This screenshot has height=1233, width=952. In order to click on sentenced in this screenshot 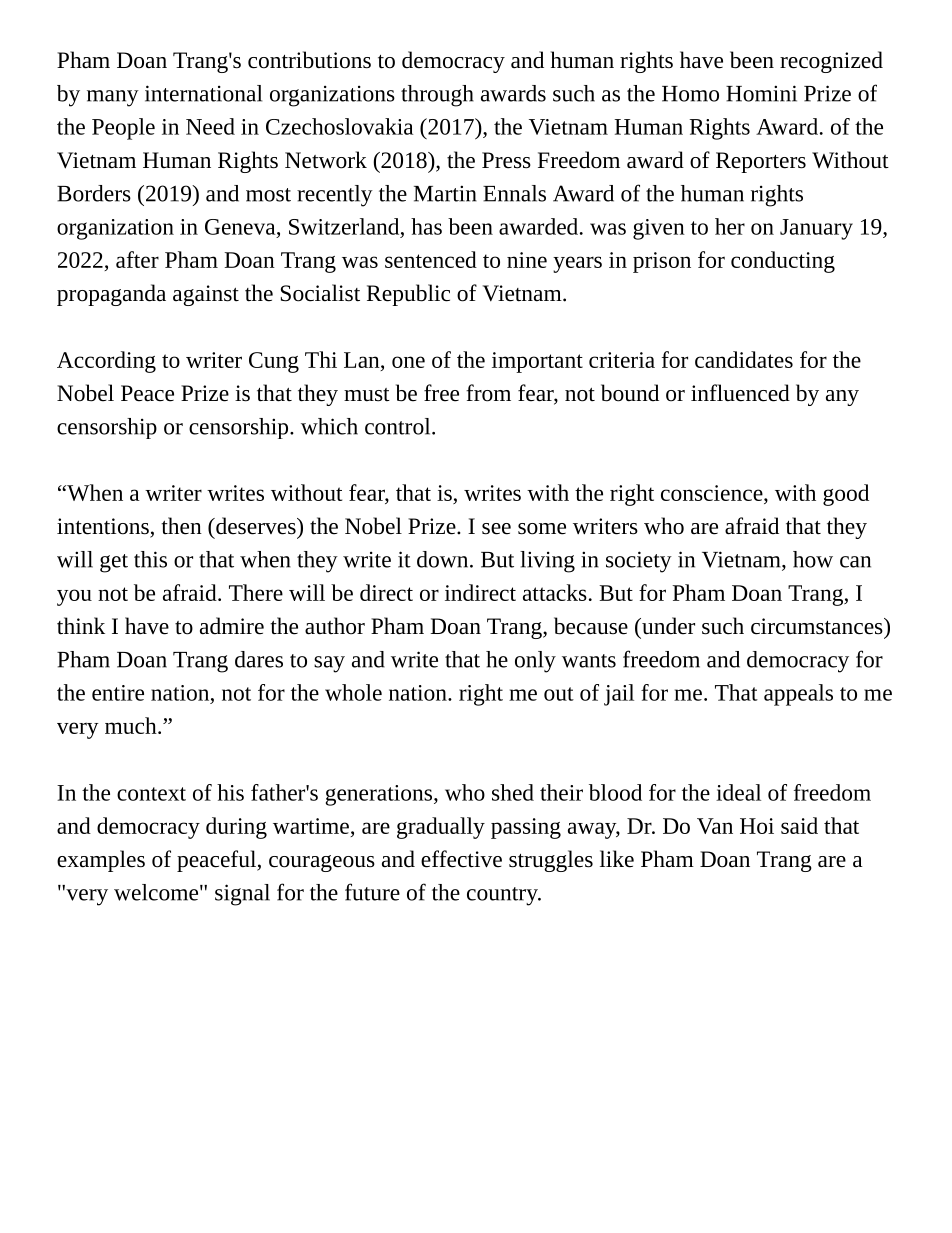, I will do `click(431, 259)`.
